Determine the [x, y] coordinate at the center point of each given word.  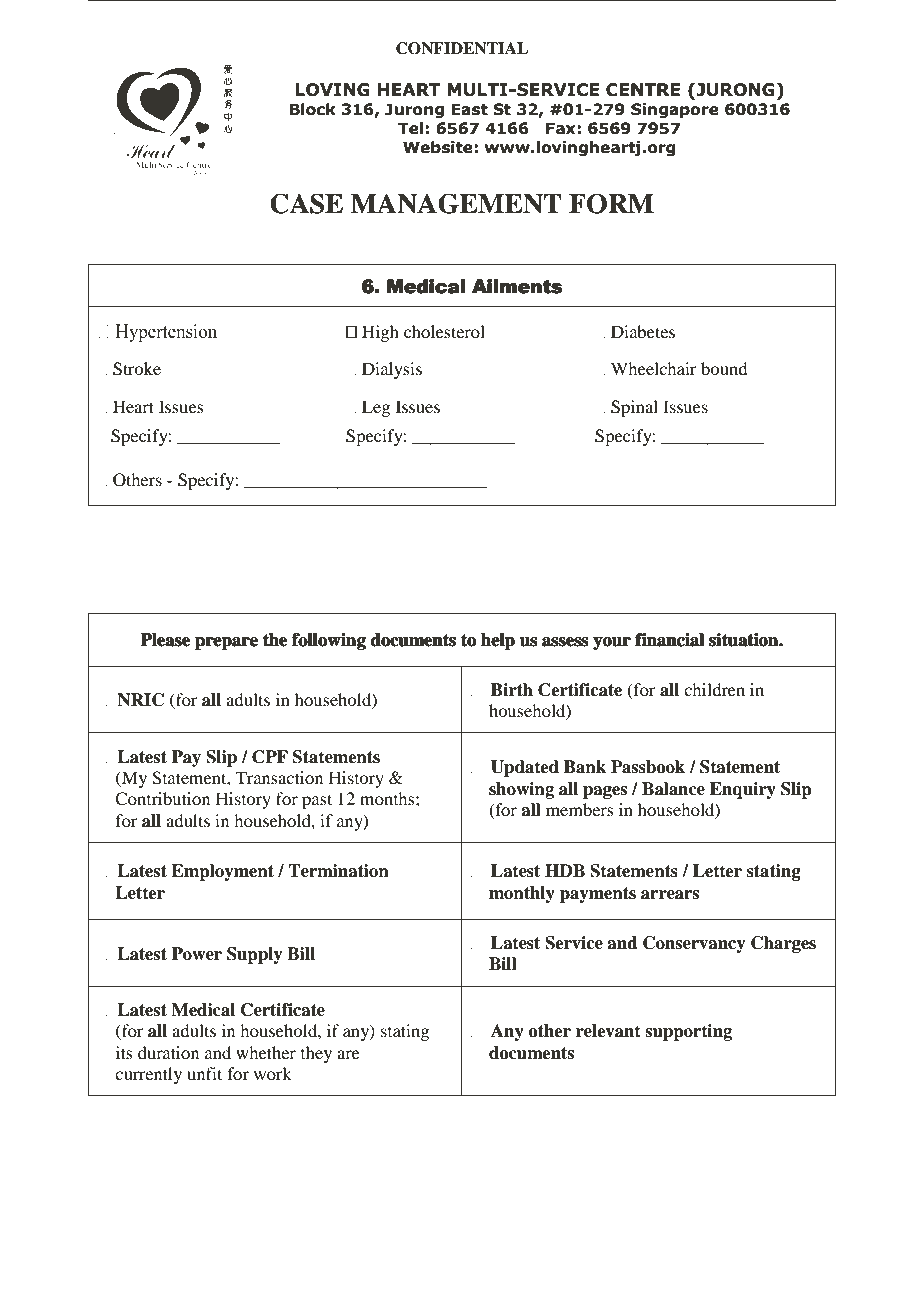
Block [313, 109]
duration [168, 1052]
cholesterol [444, 331]
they [316, 1054]
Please [165, 639]
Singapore [675, 110]
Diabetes [643, 331]
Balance [673, 789]
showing [521, 790]
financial [669, 639]
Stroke [137, 369]
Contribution [162, 799]
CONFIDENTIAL [462, 48]
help [498, 641]
